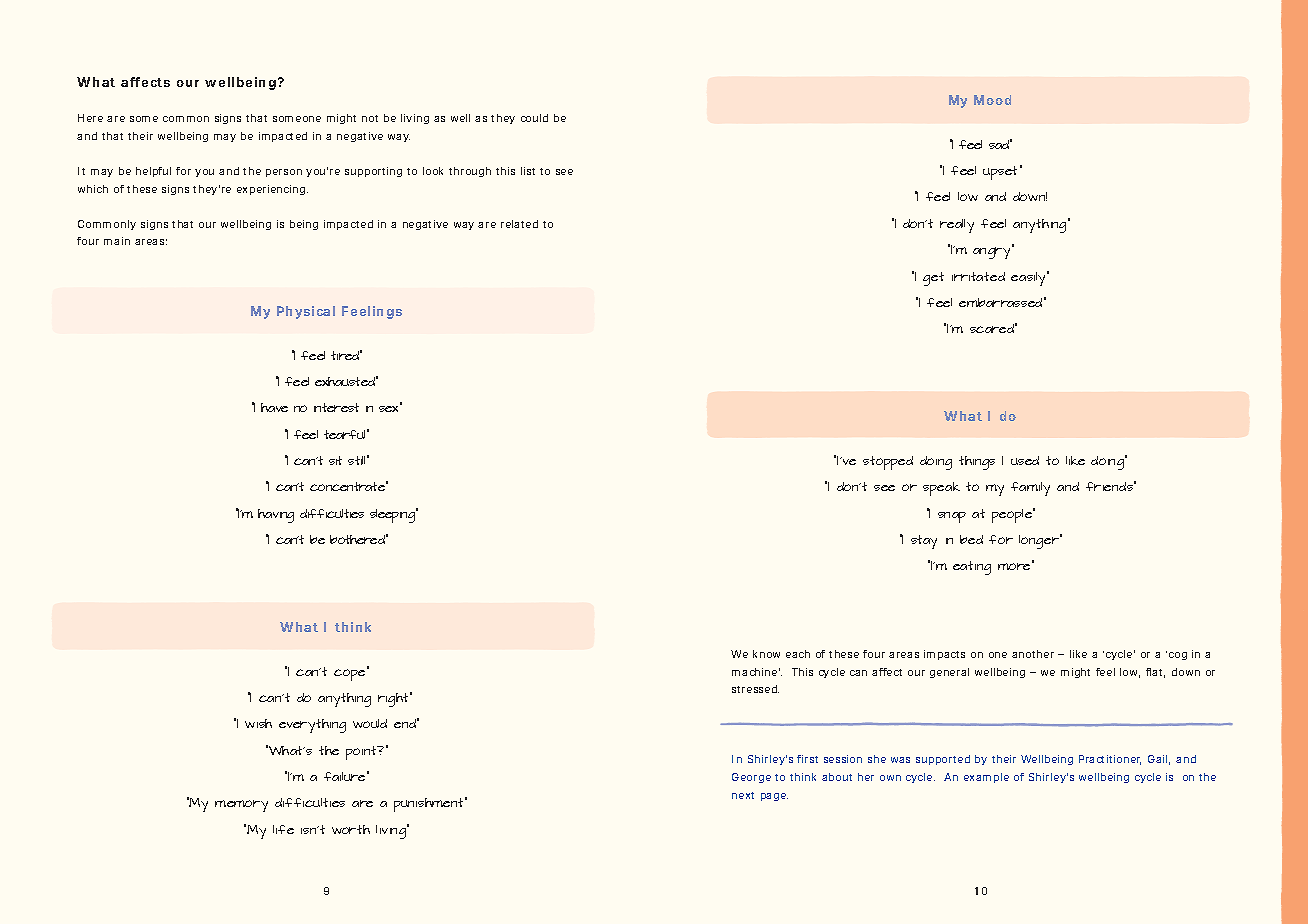 The width and height of the image is (1308, 924). What do you see at coordinates (992, 100) in the image?
I see `Mood` at bounding box center [992, 100].
